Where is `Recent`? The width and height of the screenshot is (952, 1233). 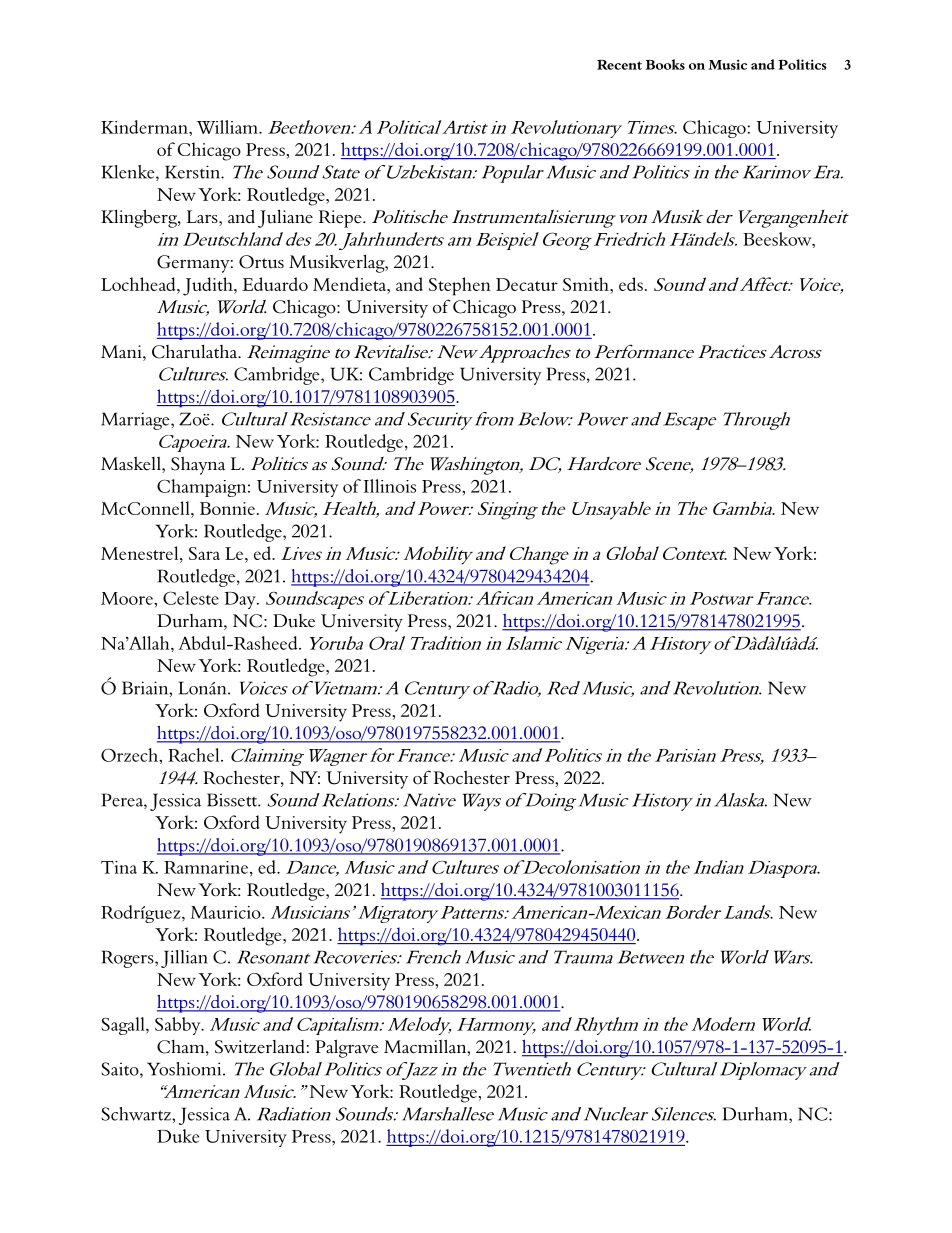
Recent is located at coordinates (619, 65).
